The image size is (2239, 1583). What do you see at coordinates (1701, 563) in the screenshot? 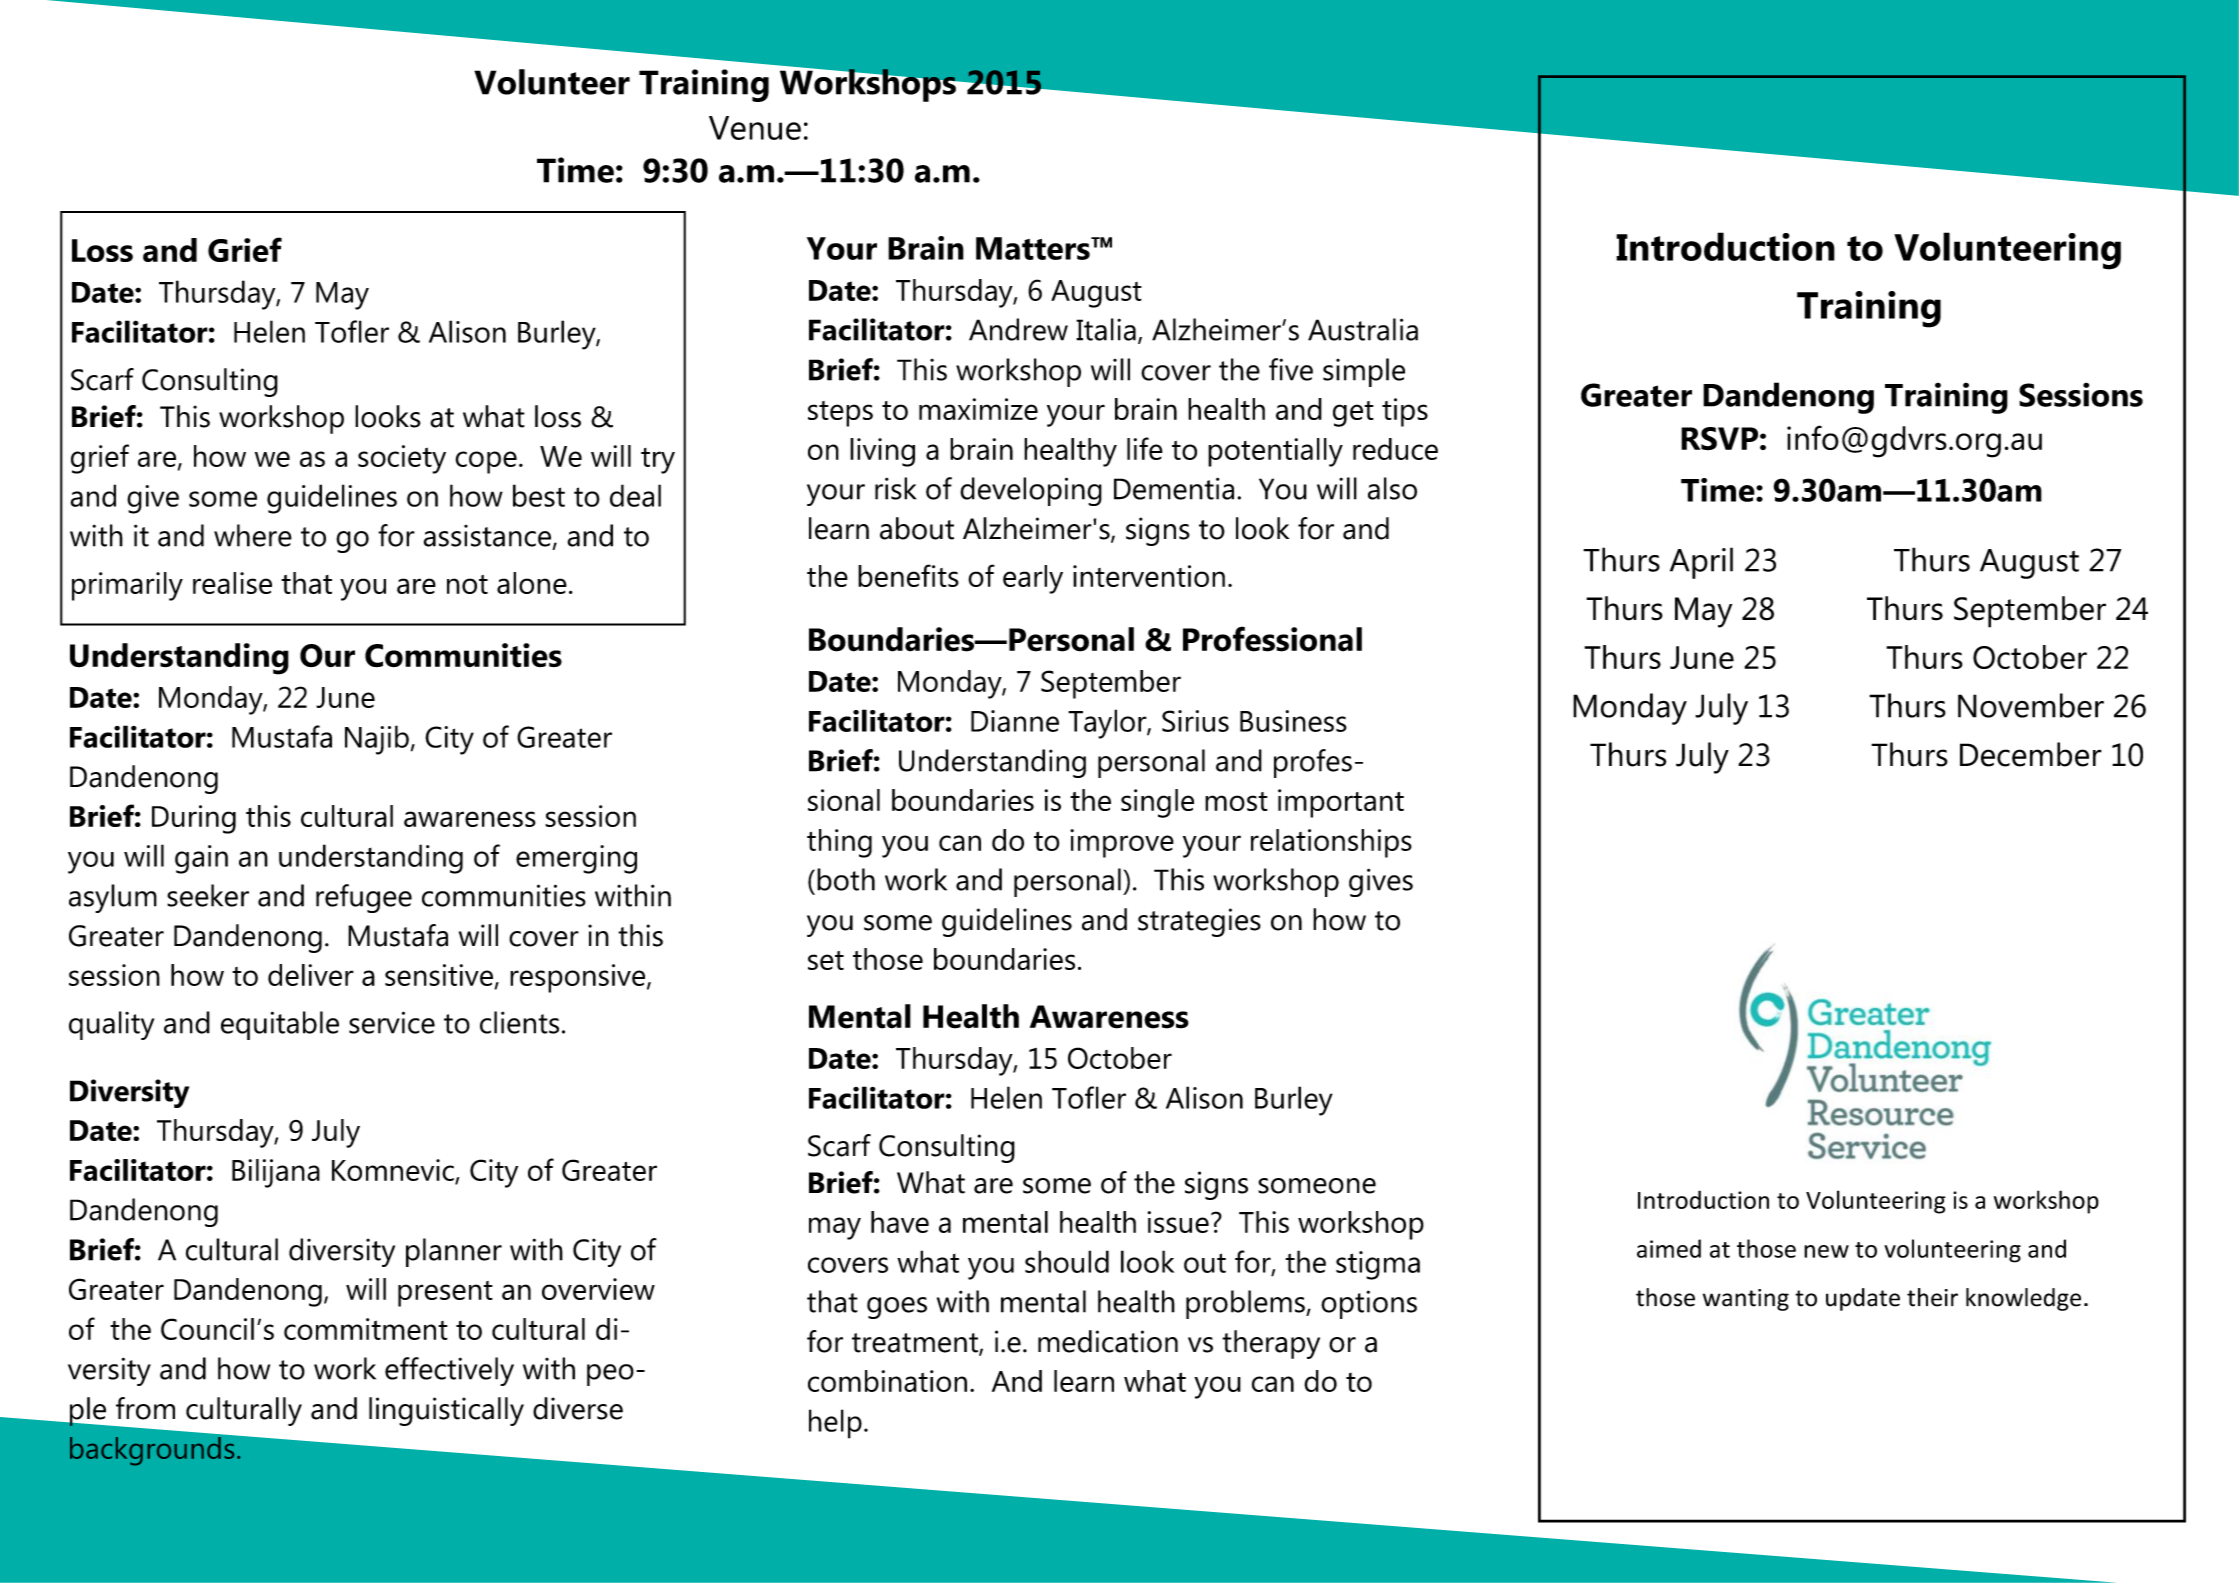
I see `April` at bounding box center [1701, 563].
